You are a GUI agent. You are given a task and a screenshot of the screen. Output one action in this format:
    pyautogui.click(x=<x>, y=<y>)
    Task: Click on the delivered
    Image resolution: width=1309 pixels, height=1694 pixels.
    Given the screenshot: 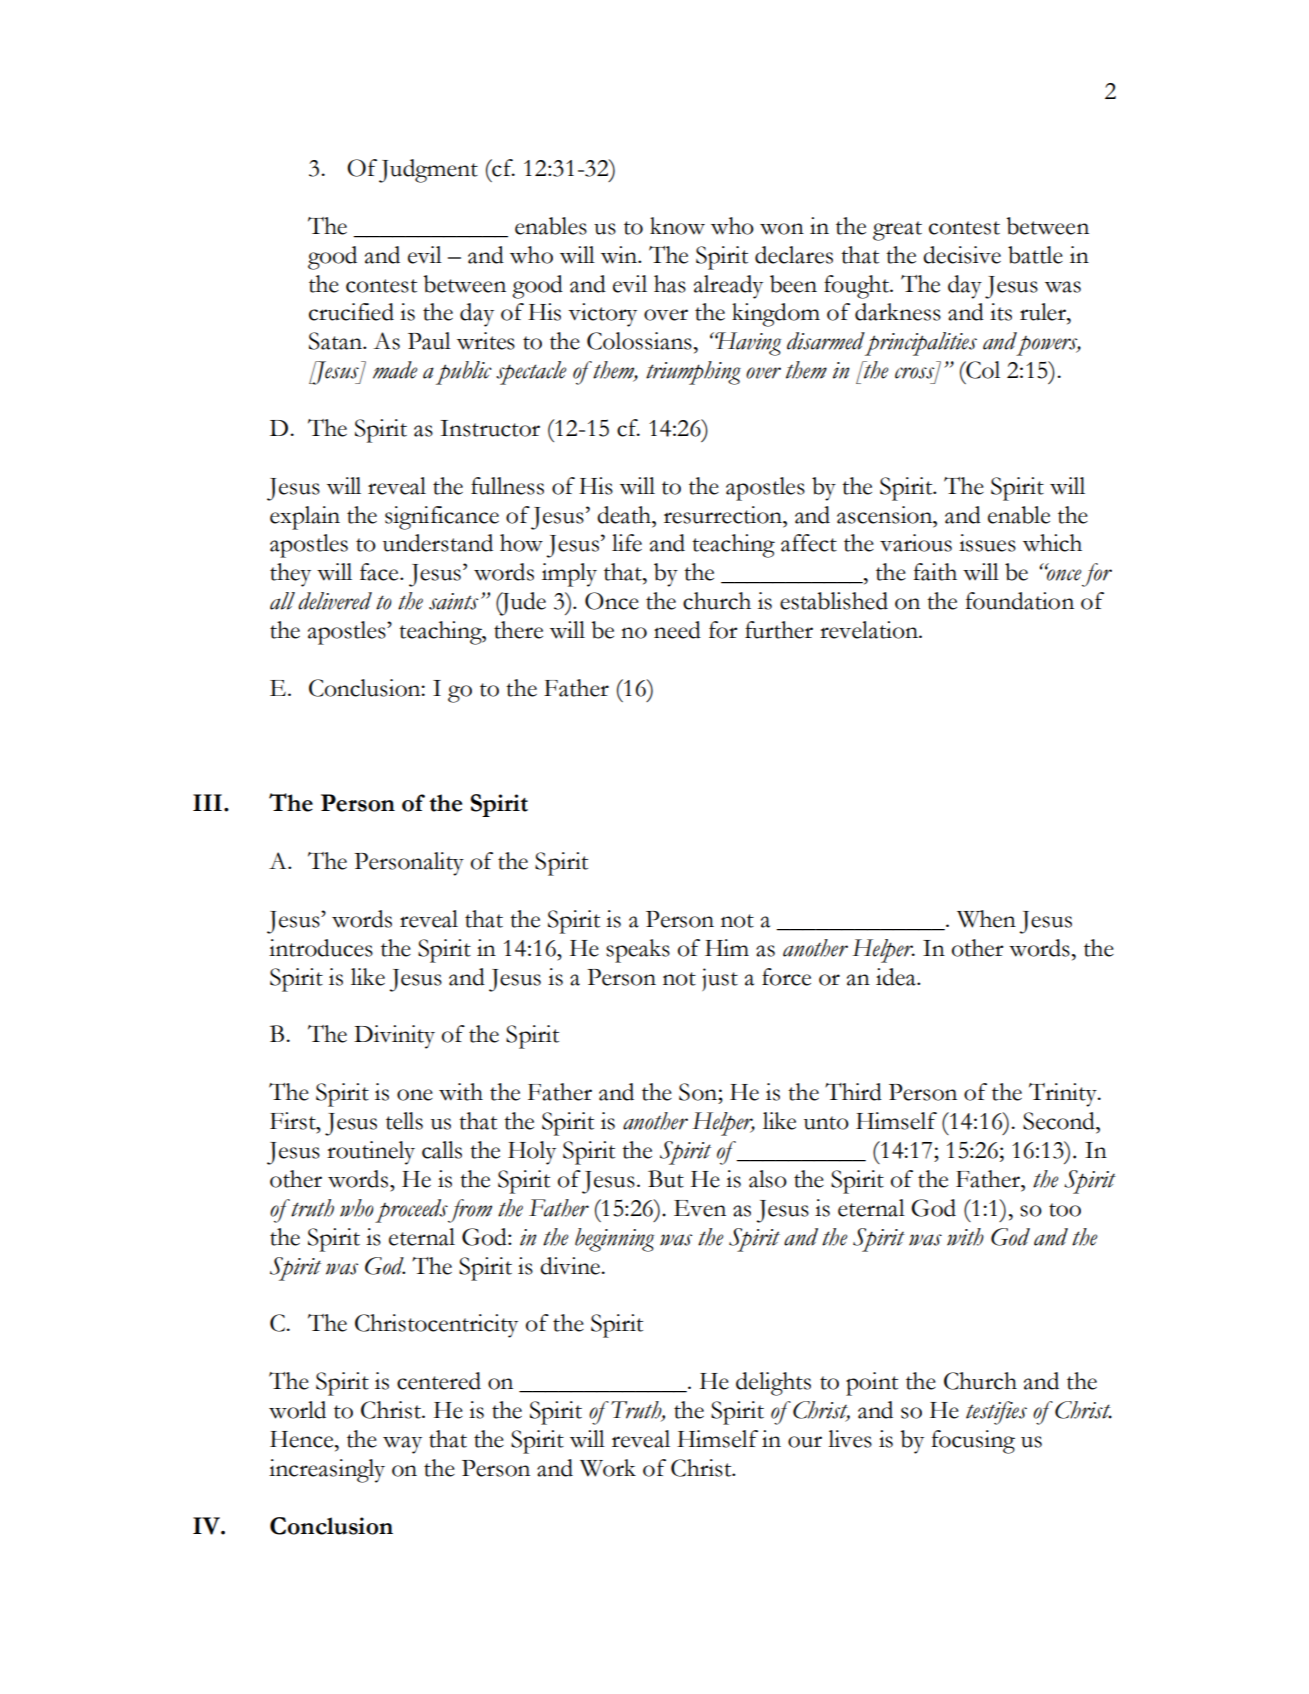 What is the action you would take?
    pyautogui.click(x=335, y=601)
